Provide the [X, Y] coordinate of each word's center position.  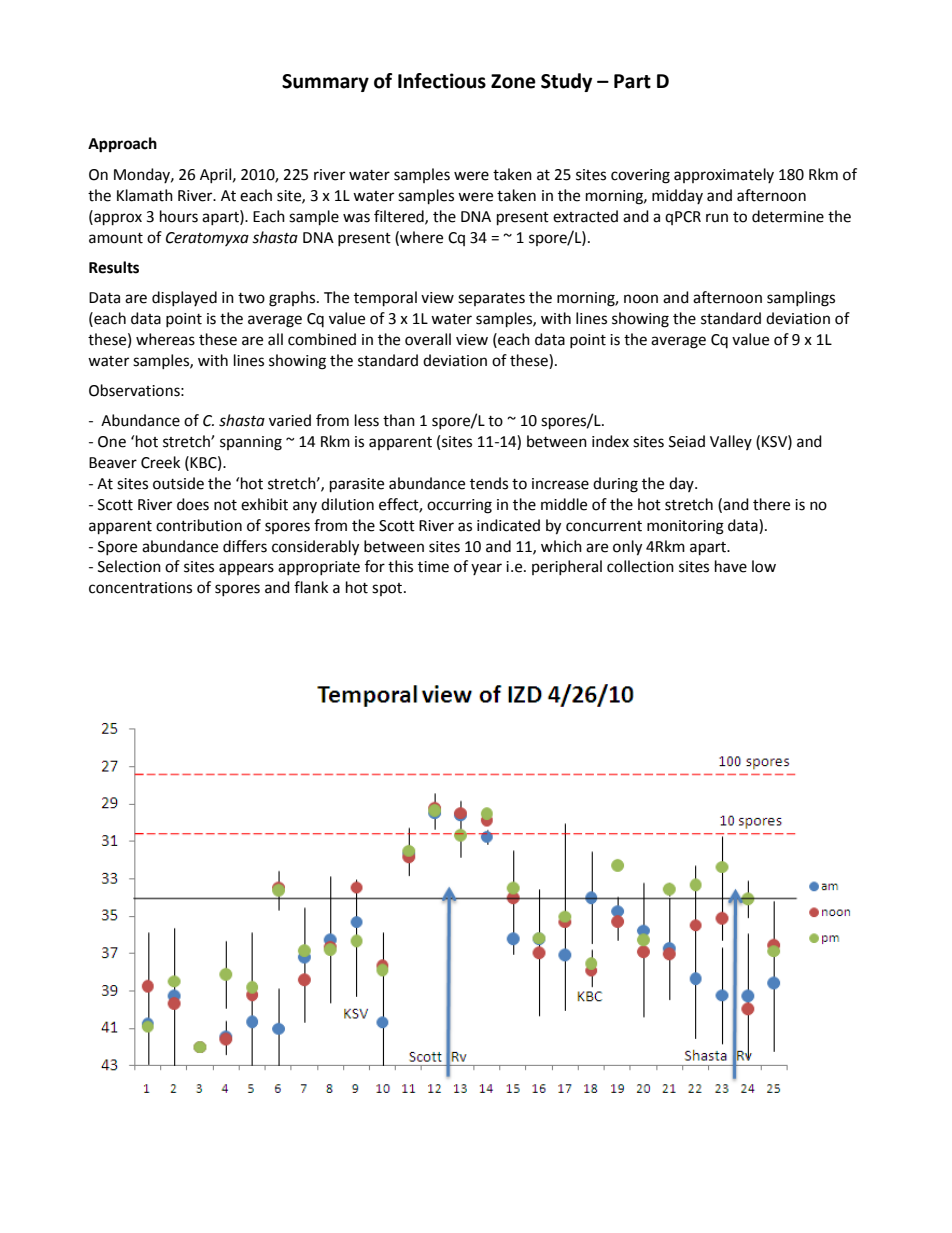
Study [566, 82]
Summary [325, 83]
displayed [184, 298]
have [731, 566]
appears [246, 569]
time [433, 567]
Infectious [442, 81]
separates [491, 299]
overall [428, 339]
